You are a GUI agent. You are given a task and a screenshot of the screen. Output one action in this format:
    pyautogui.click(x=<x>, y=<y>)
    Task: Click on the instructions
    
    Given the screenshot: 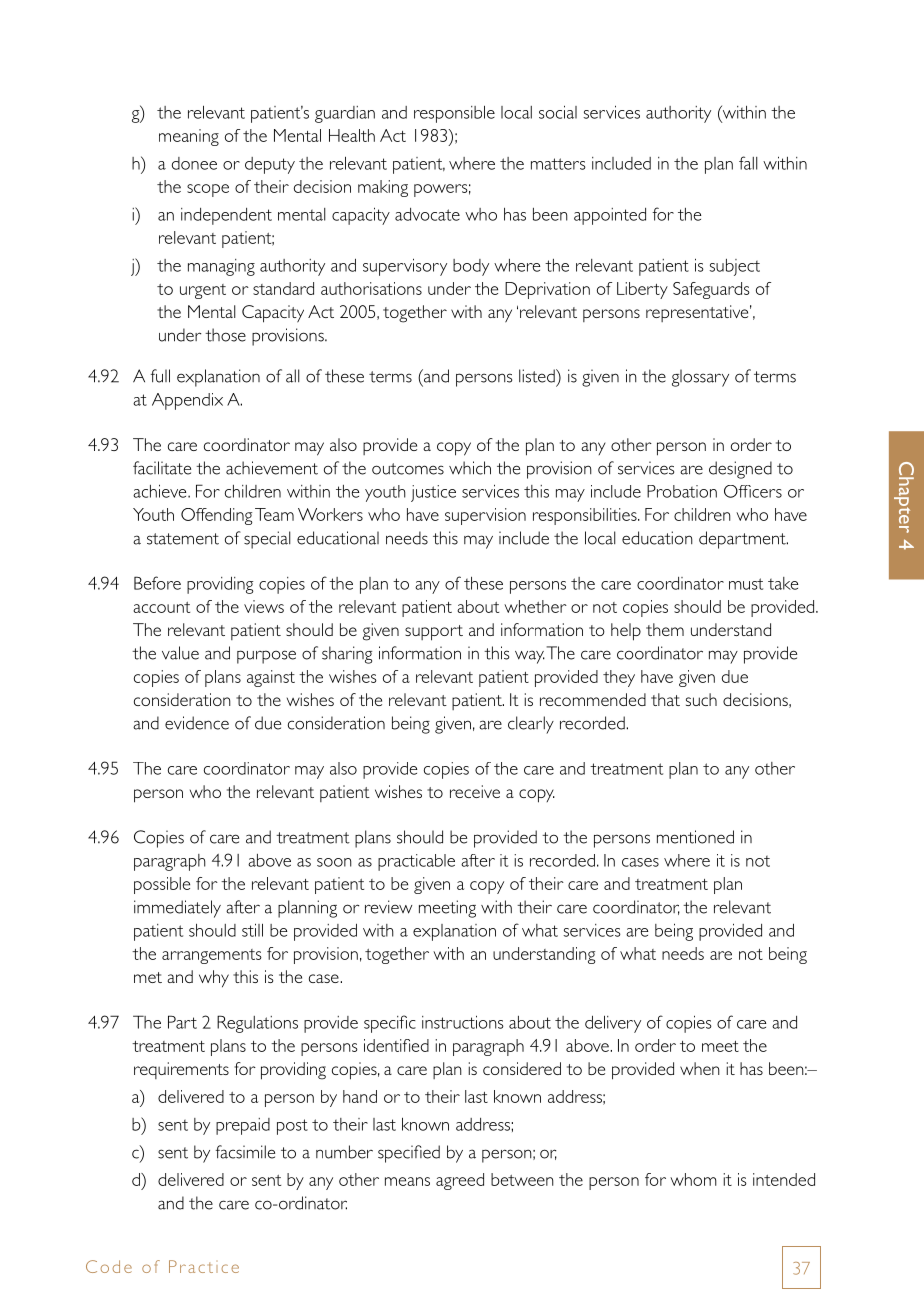 What is the action you would take?
    pyautogui.click(x=463, y=1022)
